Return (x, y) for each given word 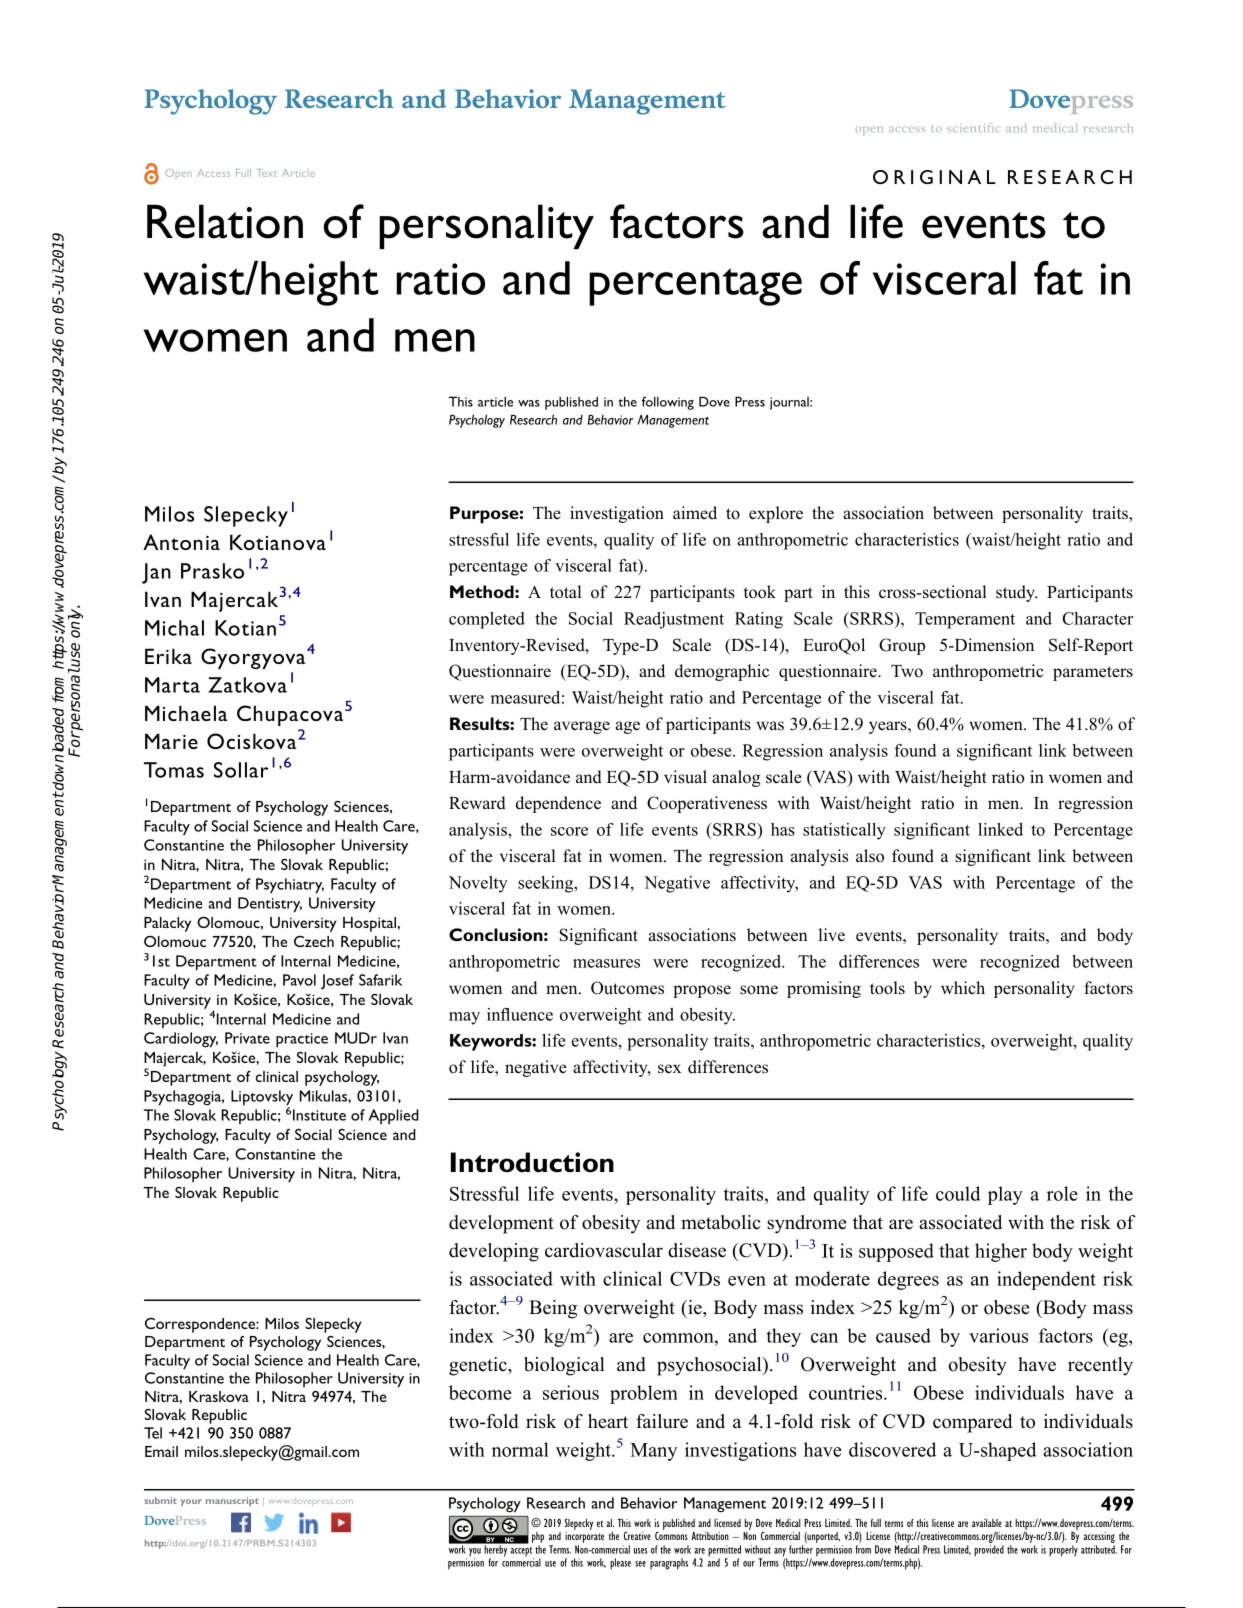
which (963, 987)
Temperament (965, 620)
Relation (225, 221)
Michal (174, 628)
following (668, 403)
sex (669, 1069)
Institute (319, 1115)
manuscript (232, 1501)
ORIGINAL (934, 177)
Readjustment (674, 620)
